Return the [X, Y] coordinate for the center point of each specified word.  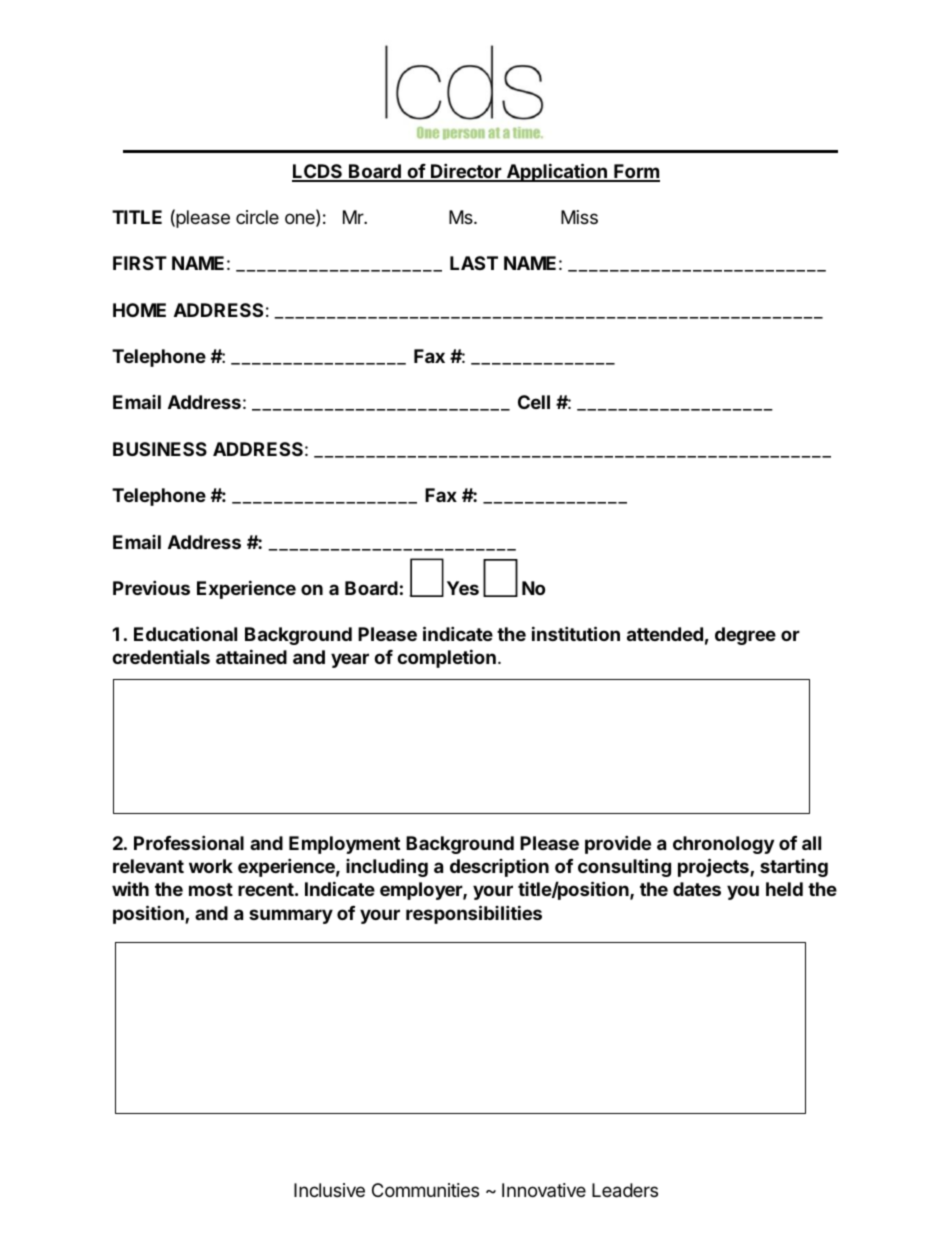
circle [257, 217]
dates [697, 889]
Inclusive [329, 1190]
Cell [534, 402]
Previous [151, 587]
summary [291, 916]
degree [745, 636]
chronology [723, 845]
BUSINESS [160, 449]
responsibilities [474, 914]
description [499, 868]
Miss [579, 217]
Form [636, 172]
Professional [189, 842]
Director [466, 172]
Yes [463, 588]
